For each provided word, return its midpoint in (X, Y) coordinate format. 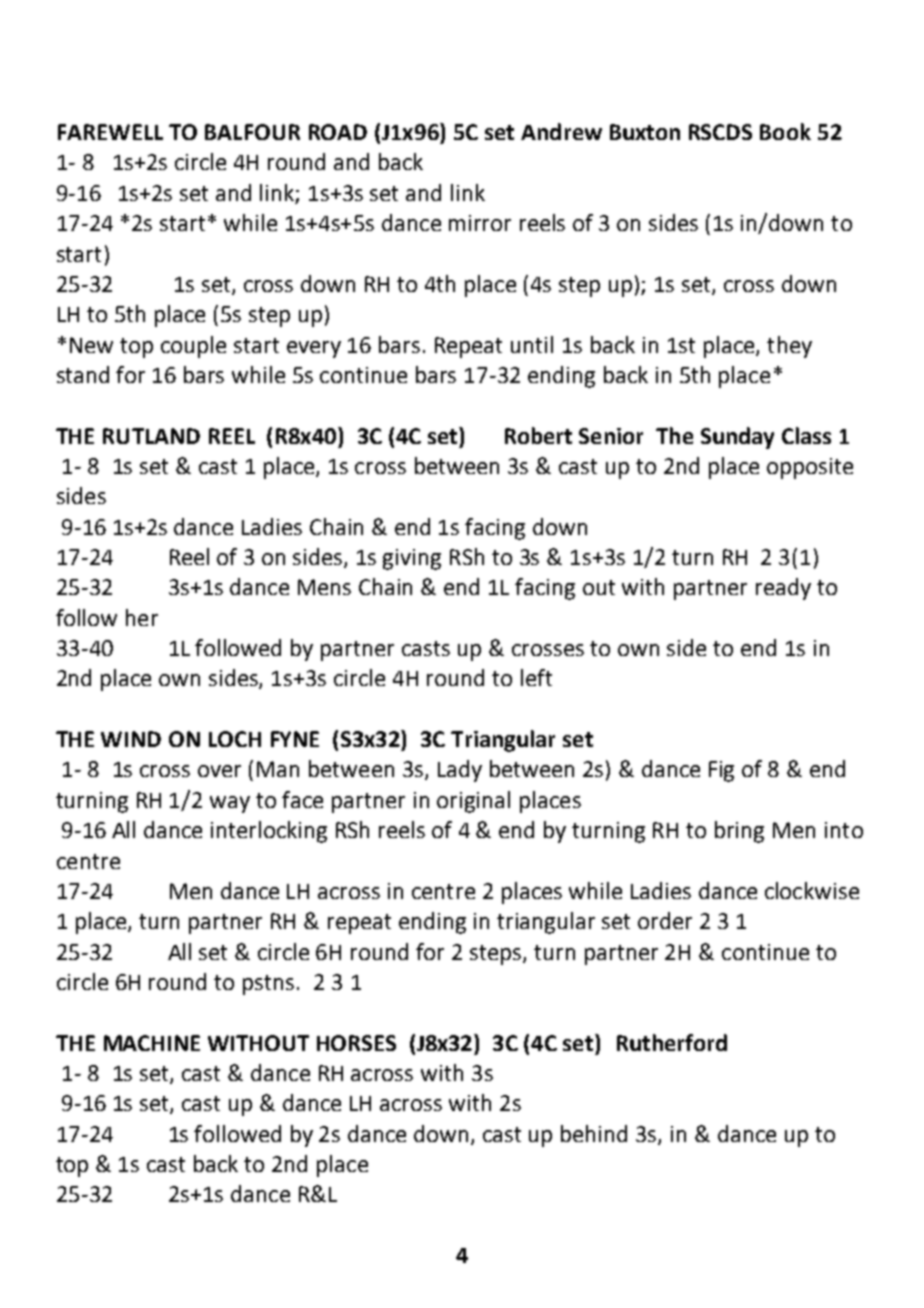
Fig (721, 771)
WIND (131, 739)
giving (412, 559)
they (789, 347)
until (532, 344)
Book (785, 131)
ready (783, 589)
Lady (460, 771)
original (473, 802)
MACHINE (152, 1043)
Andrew (561, 131)
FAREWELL (110, 132)
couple (193, 347)
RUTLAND (151, 436)
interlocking (269, 832)
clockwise (812, 890)
